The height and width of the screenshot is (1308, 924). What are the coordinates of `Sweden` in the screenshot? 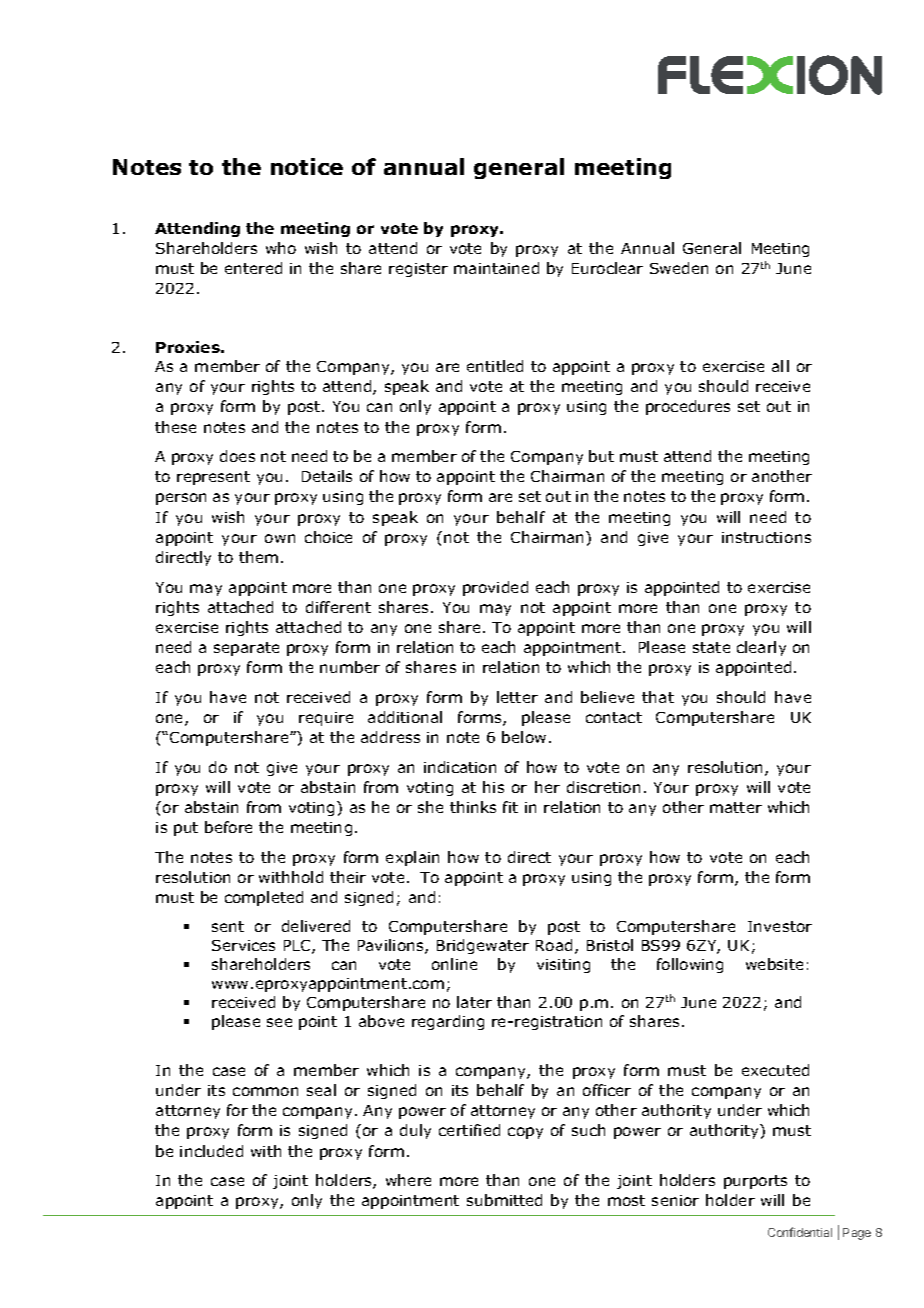 It's located at (679, 268).
